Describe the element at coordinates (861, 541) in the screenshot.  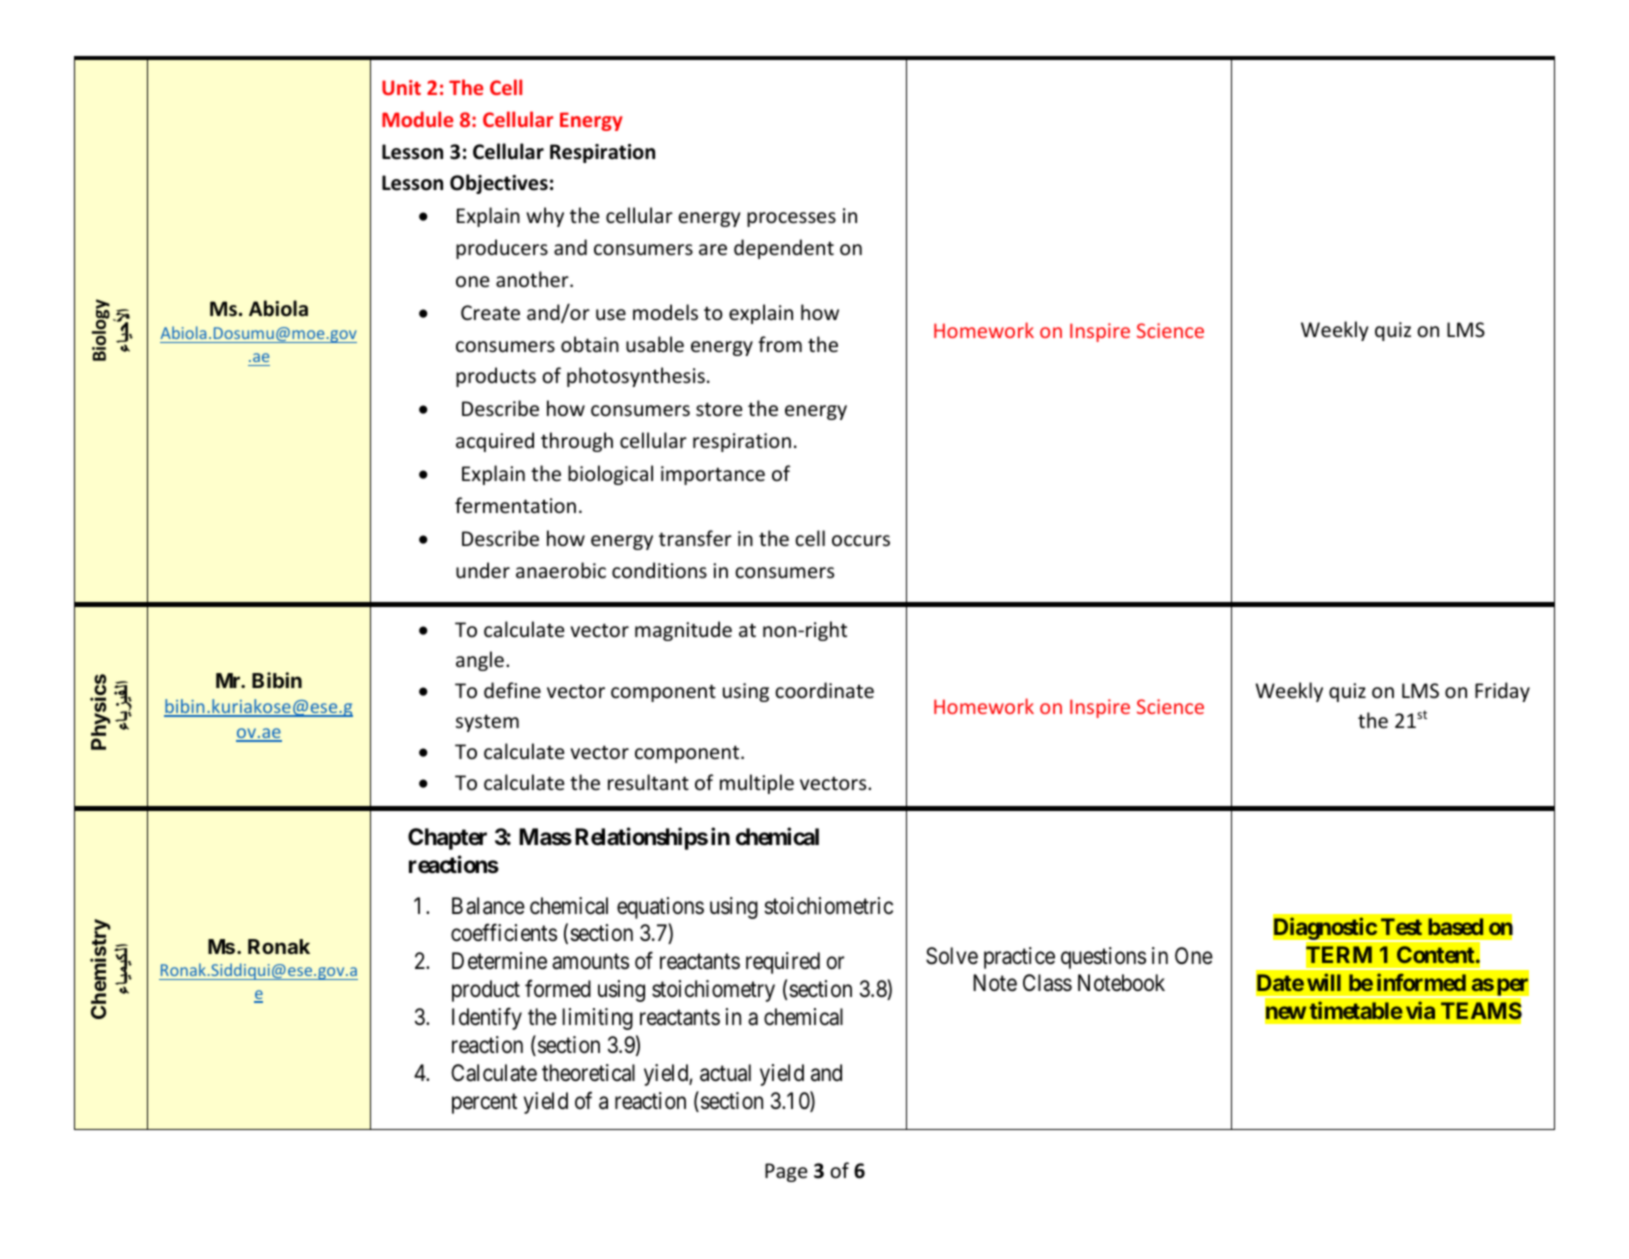
I see `occurs` at that location.
